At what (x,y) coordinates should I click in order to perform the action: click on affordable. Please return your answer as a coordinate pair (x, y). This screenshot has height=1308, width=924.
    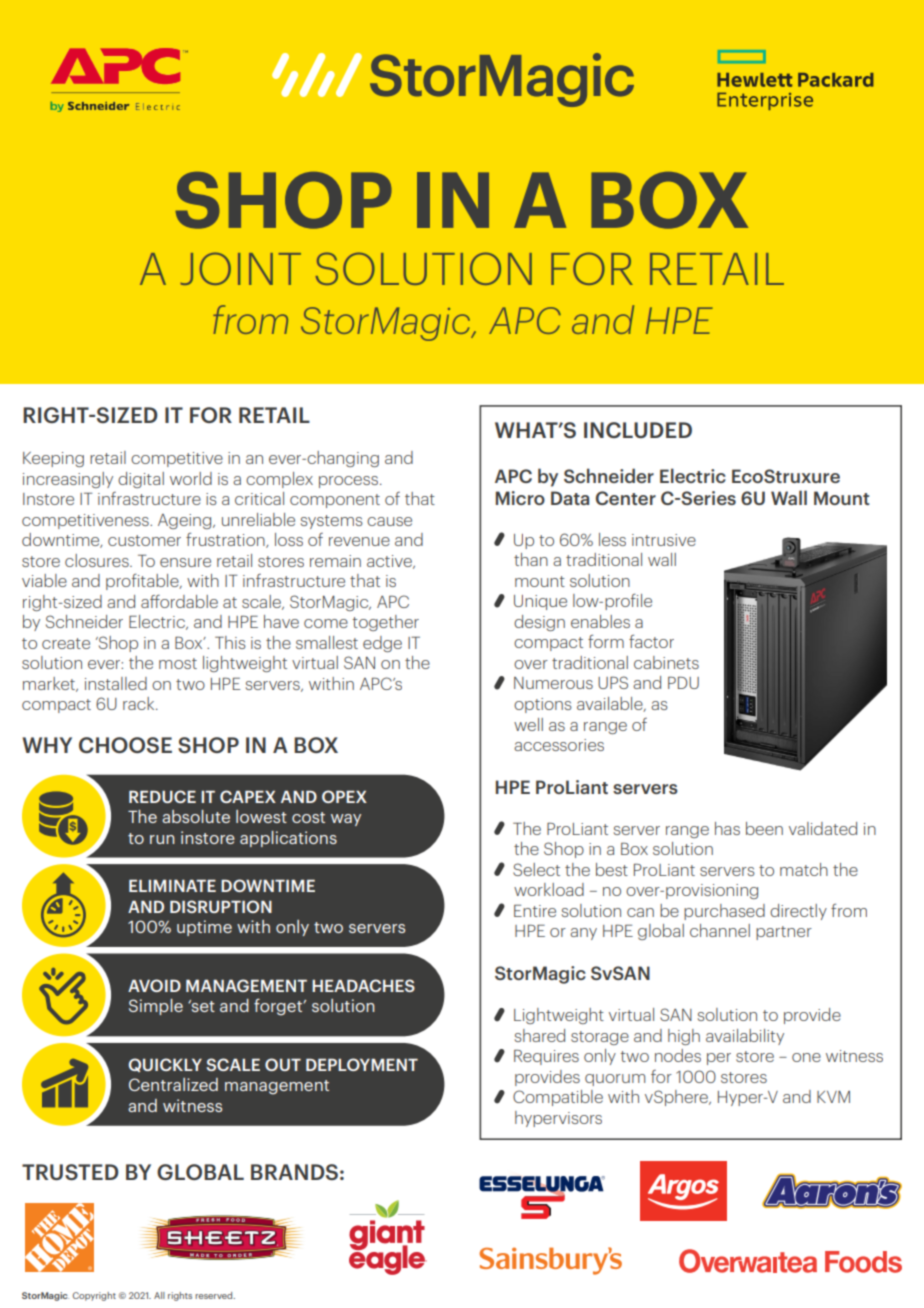
    Looking at the image, I should click on (179, 601).
